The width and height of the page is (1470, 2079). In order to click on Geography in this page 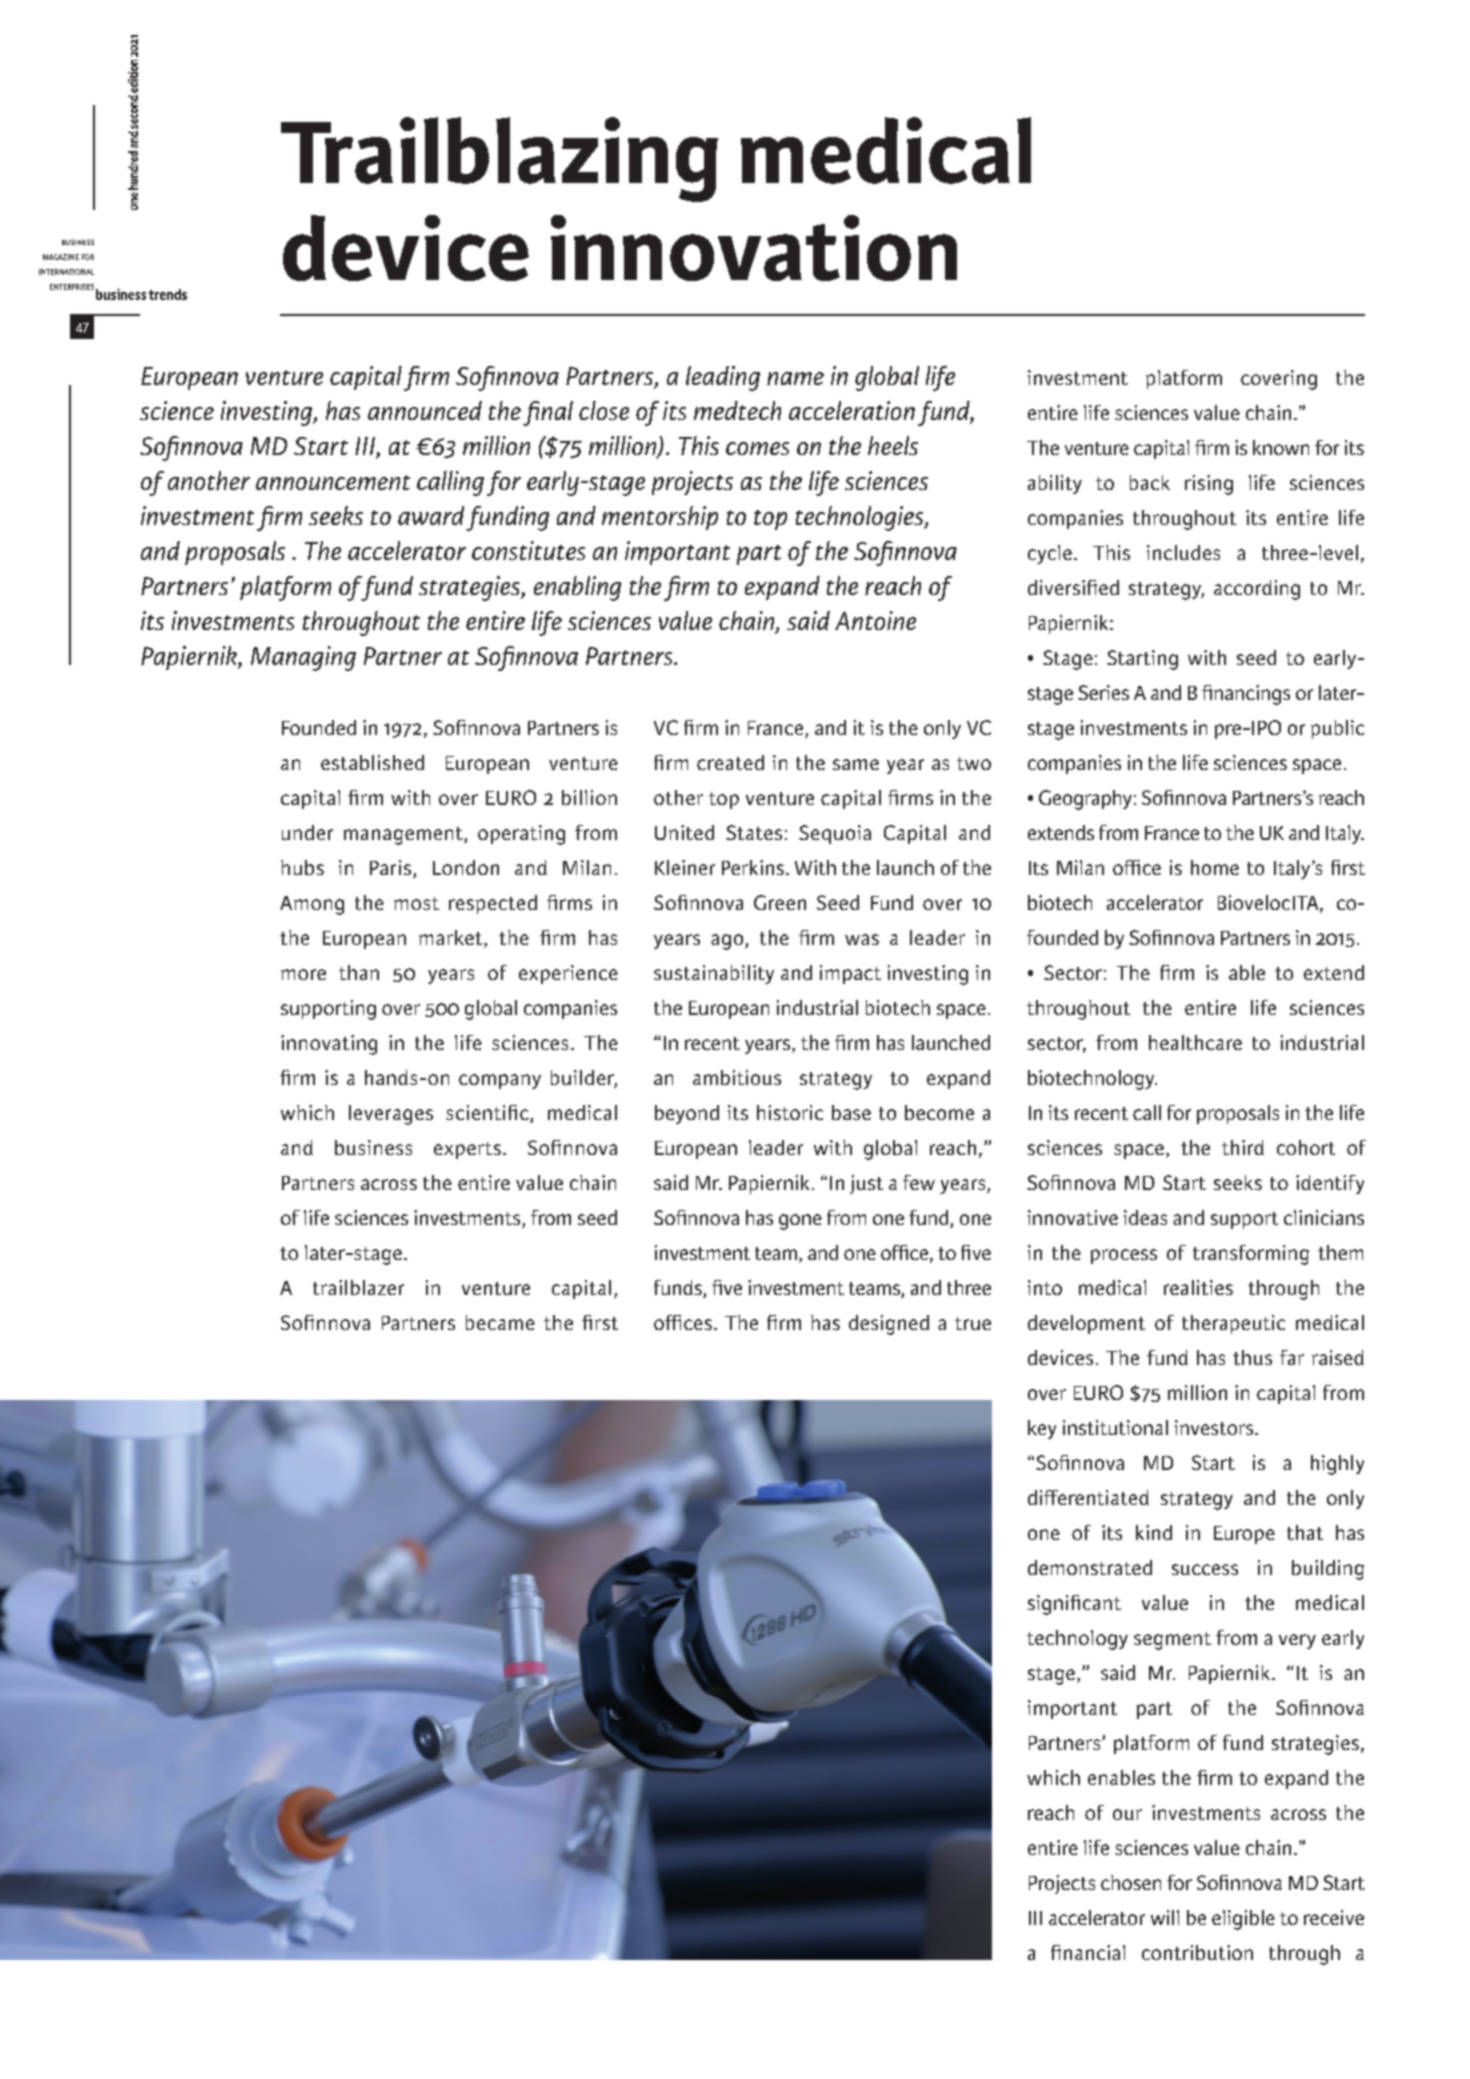, I will do `click(1085, 800)`.
